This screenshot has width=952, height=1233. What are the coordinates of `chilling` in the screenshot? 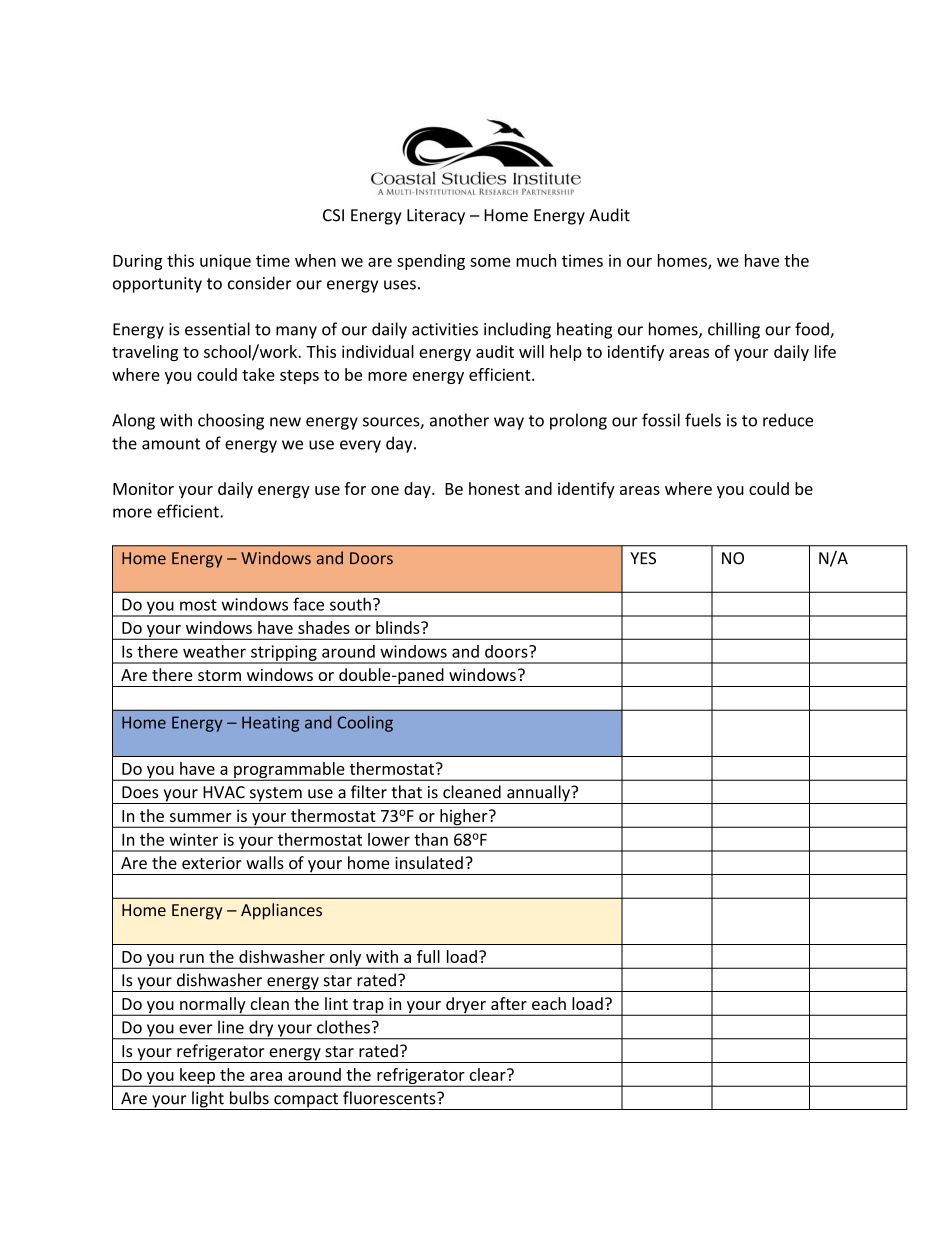 It's located at (734, 330).
